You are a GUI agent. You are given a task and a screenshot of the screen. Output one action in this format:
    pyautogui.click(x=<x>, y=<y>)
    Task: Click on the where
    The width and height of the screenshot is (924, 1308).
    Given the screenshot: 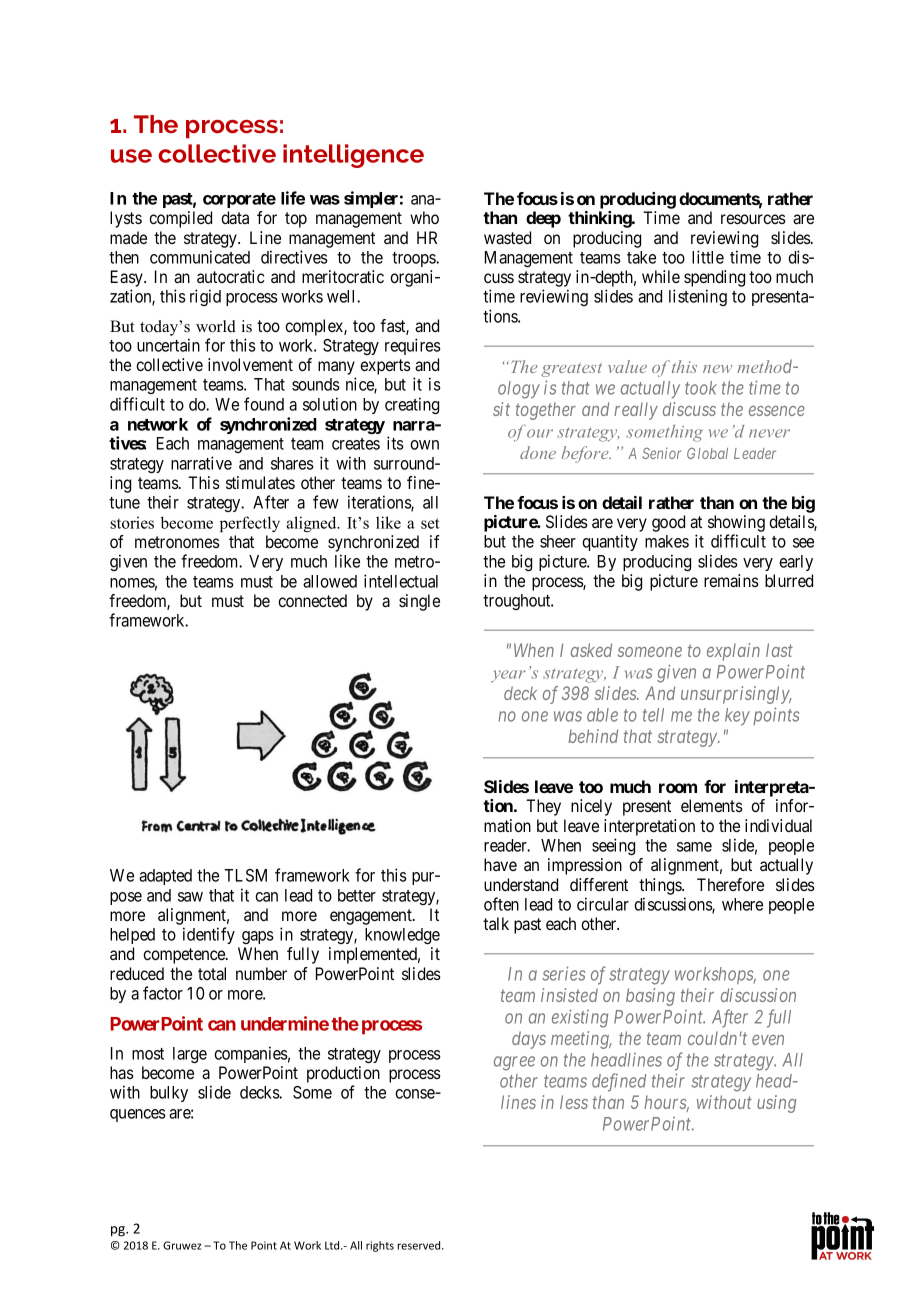 What is the action you would take?
    pyautogui.click(x=742, y=904)
